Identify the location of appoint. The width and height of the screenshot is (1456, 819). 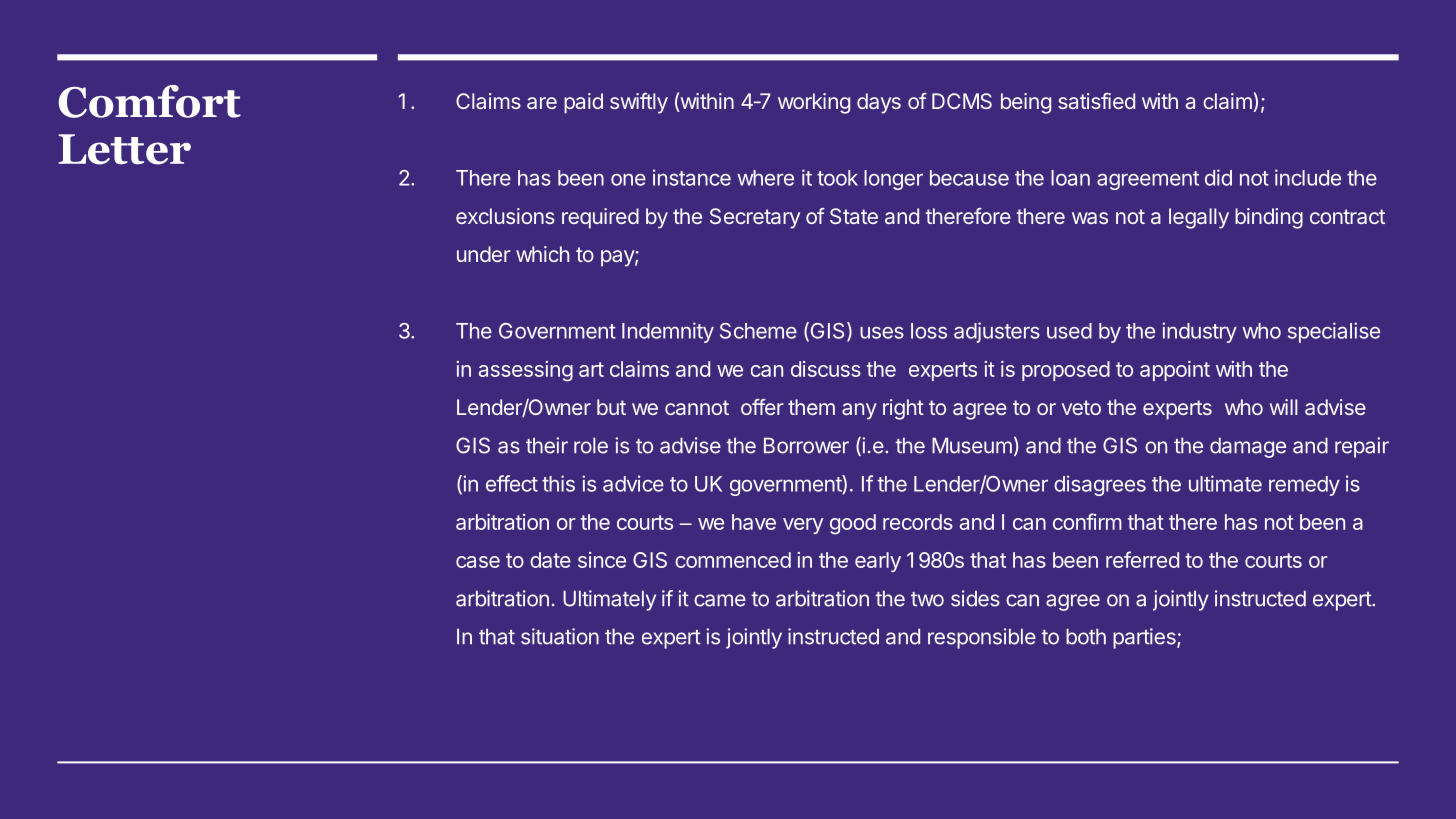
(1175, 371).
